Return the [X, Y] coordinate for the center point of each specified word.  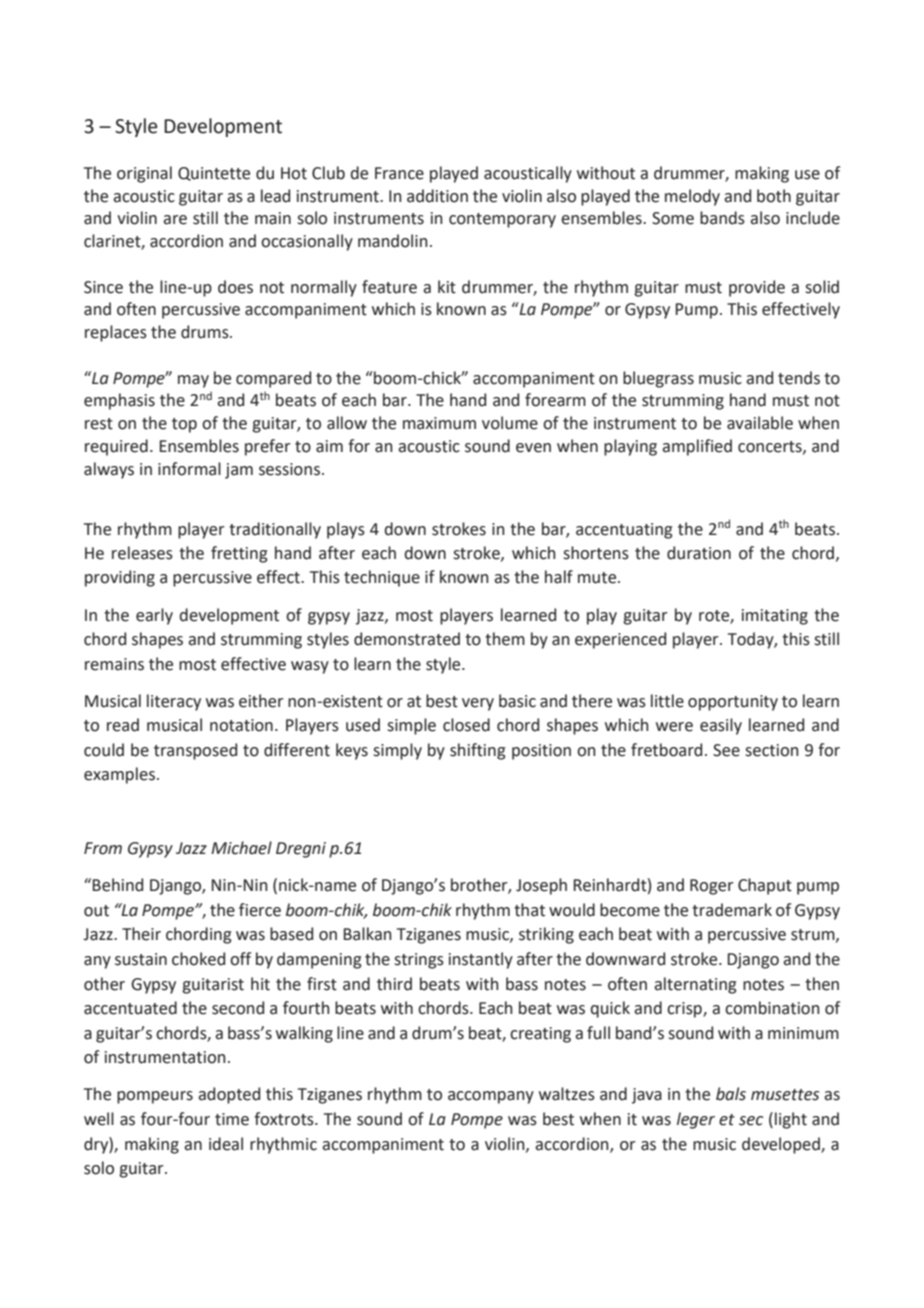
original [144, 174]
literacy [174, 702]
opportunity [733, 703]
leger [696, 1120]
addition [437, 196]
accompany [491, 1097]
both [774, 196]
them [505, 639]
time [232, 1119]
